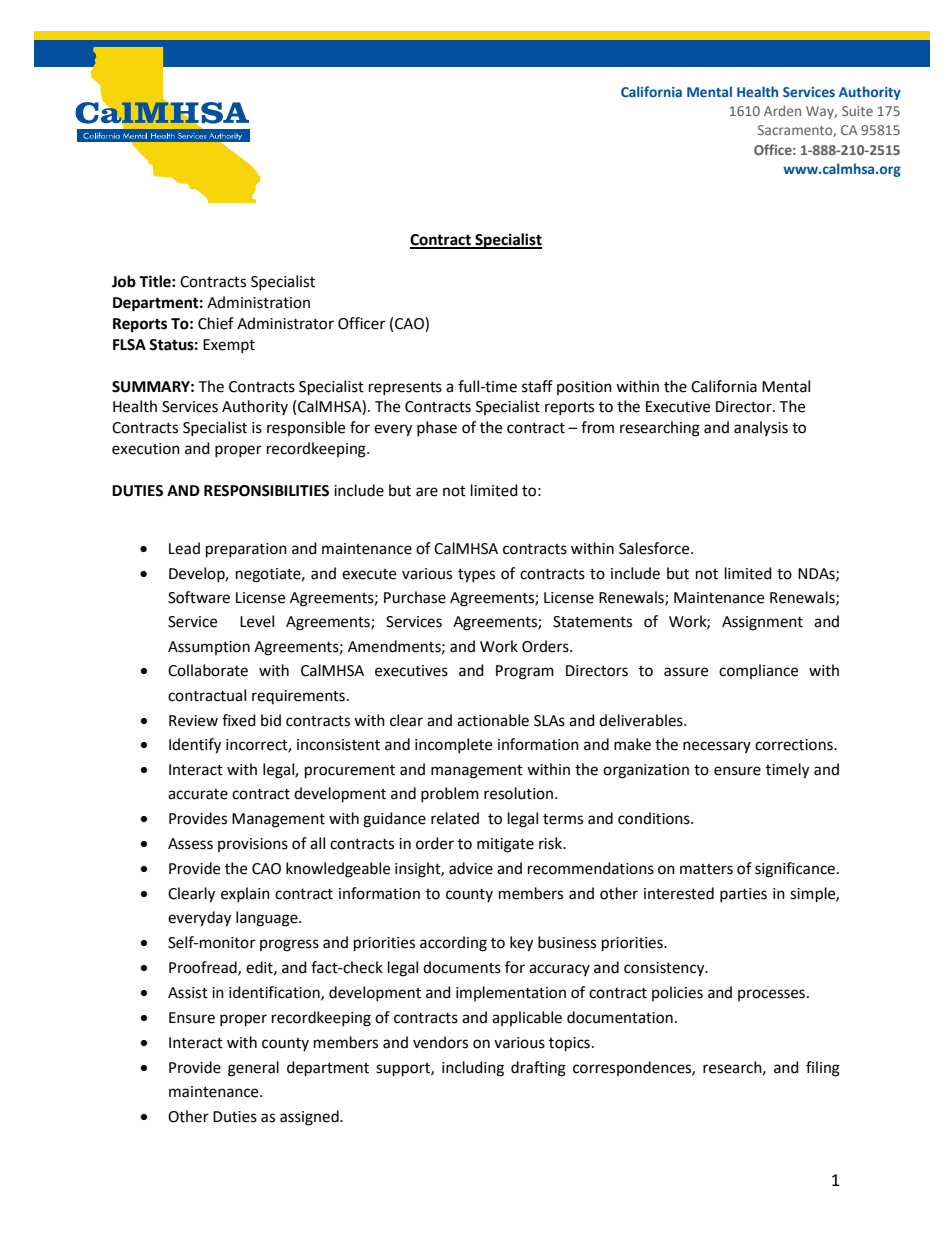 Image resolution: width=952 pixels, height=1233 pixels. Describe the element at coordinates (124, 281) in the page. I see `Job` at that location.
